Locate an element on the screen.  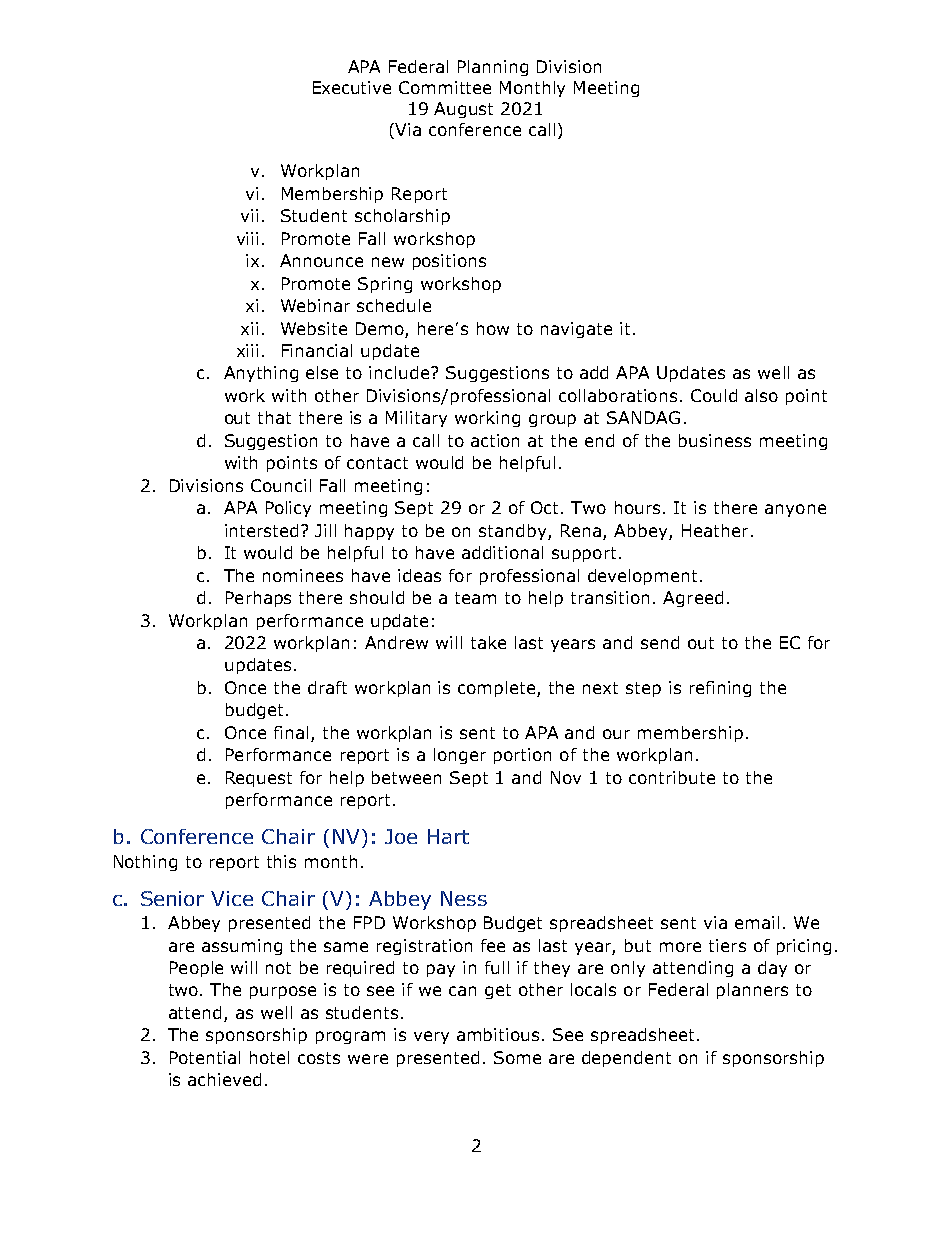
Could is located at coordinates (714, 395).
